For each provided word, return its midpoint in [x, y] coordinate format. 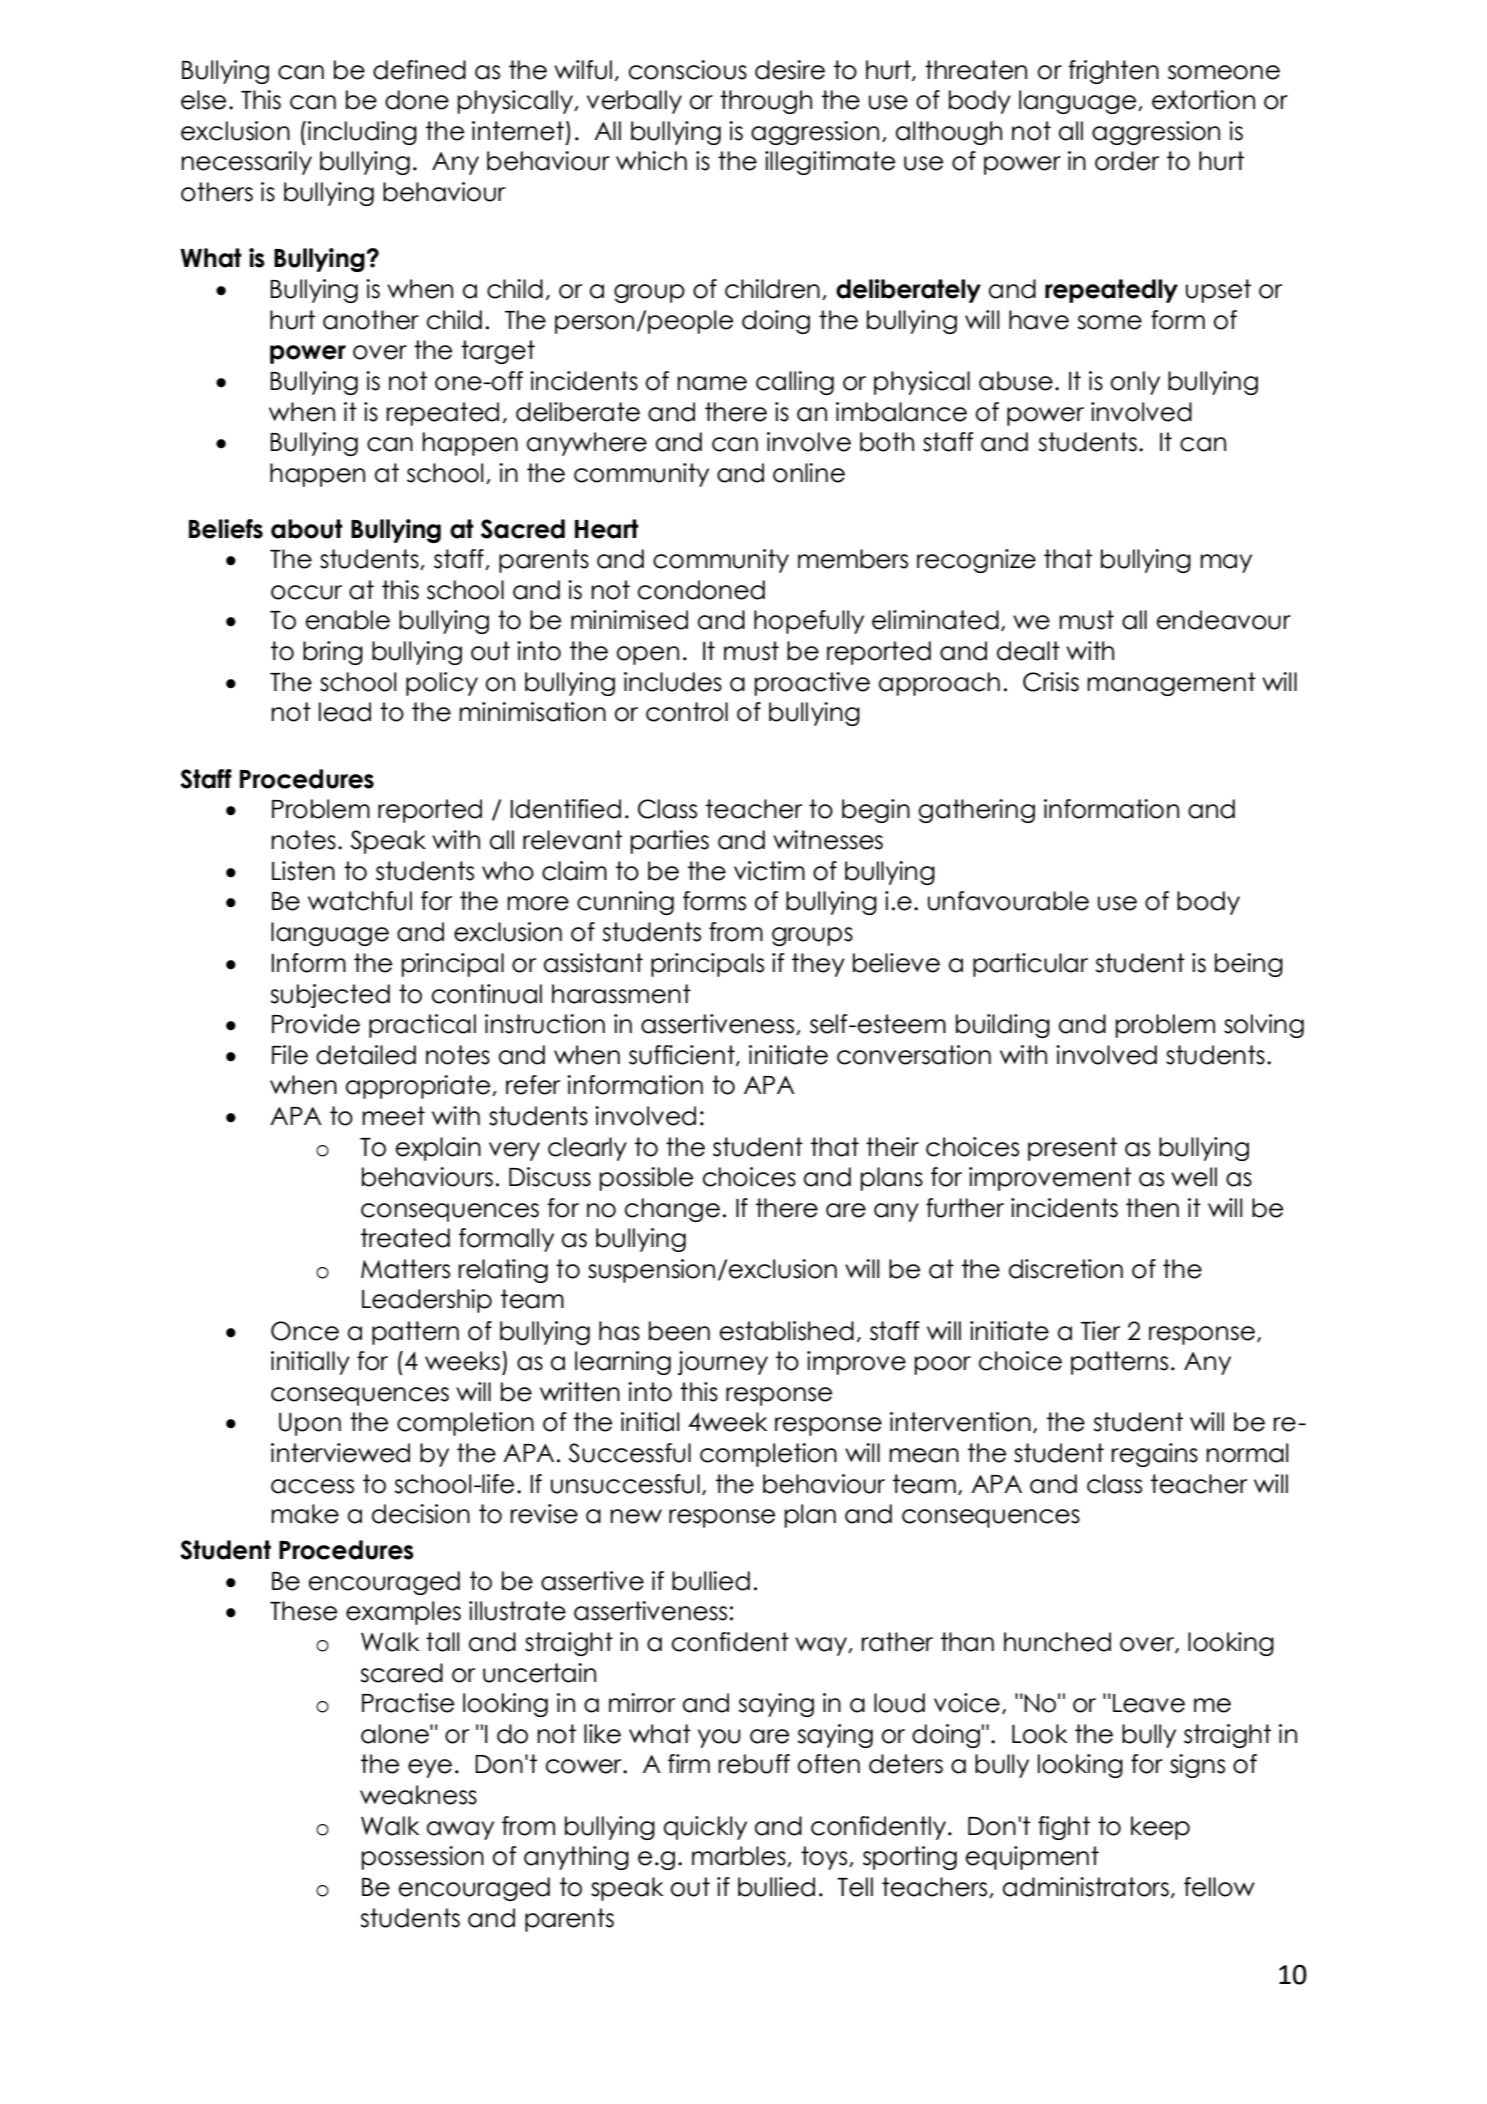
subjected [330, 996]
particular [1030, 965]
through [766, 102]
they [818, 965]
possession [423, 1858]
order [1127, 161]
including [362, 133]
